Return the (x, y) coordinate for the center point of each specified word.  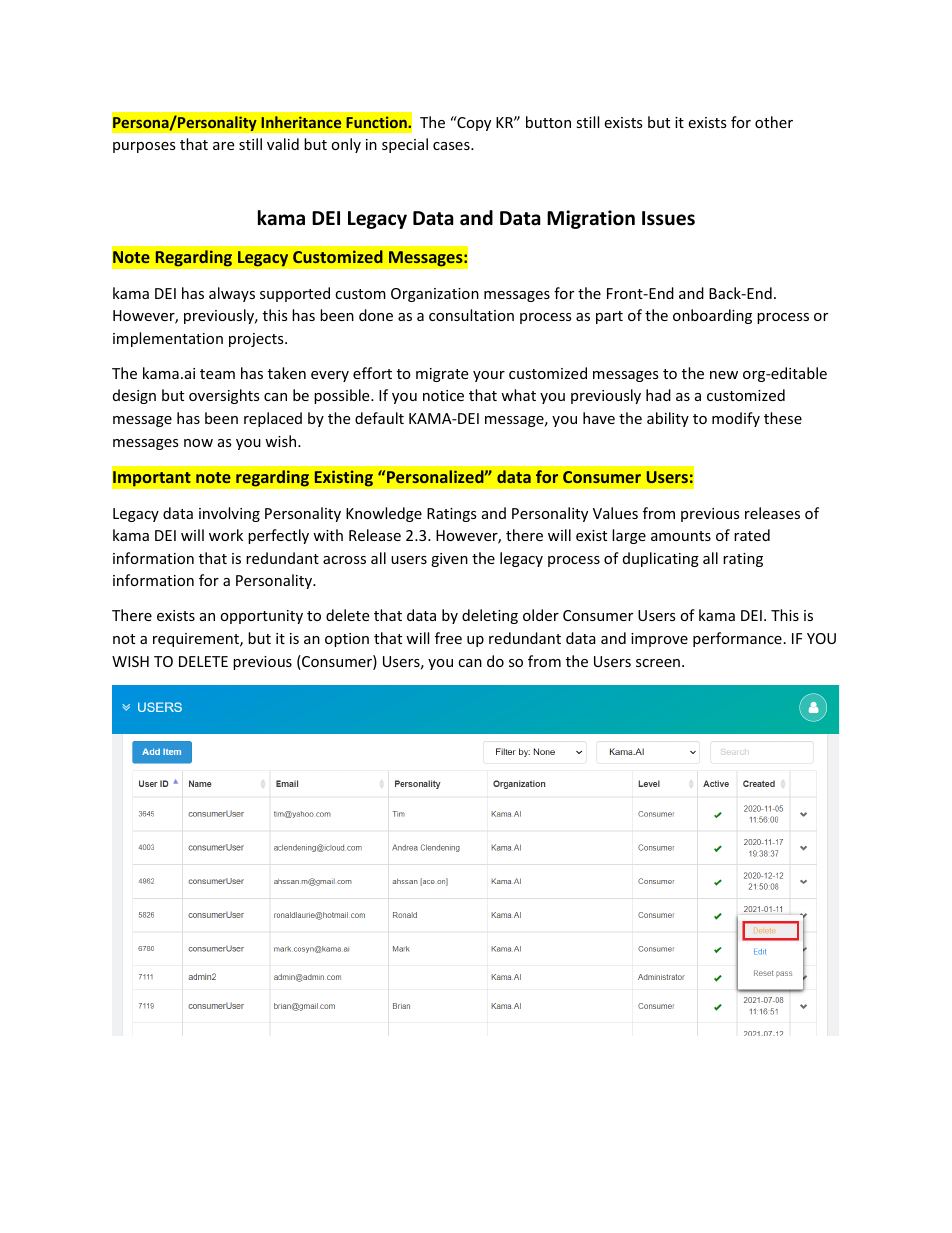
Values (615, 513)
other (774, 122)
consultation (471, 315)
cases (452, 146)
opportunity (261, 617)
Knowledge (384, 514)
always (232, 294)
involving (229, 514)
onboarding (712, 316)
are (223, 146)
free (448, 638)
